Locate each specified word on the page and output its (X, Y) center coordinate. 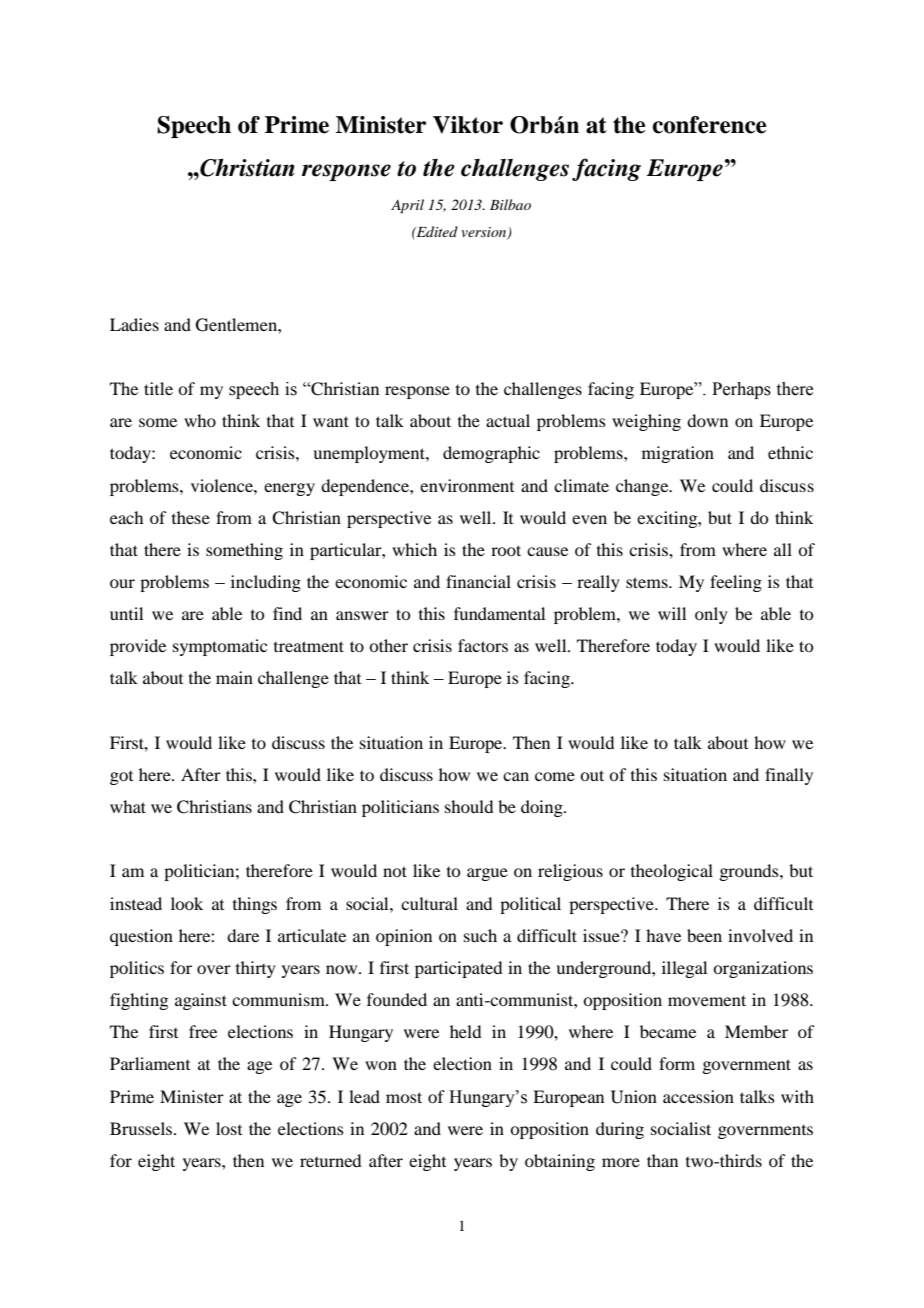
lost (229, 1128)
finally (789, 776)
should (469, 806)
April (407, 206)
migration (678, 454)
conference (709, 125)
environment (467, 485)
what (128, 806)
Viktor (468, 125)
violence (223, 485)
